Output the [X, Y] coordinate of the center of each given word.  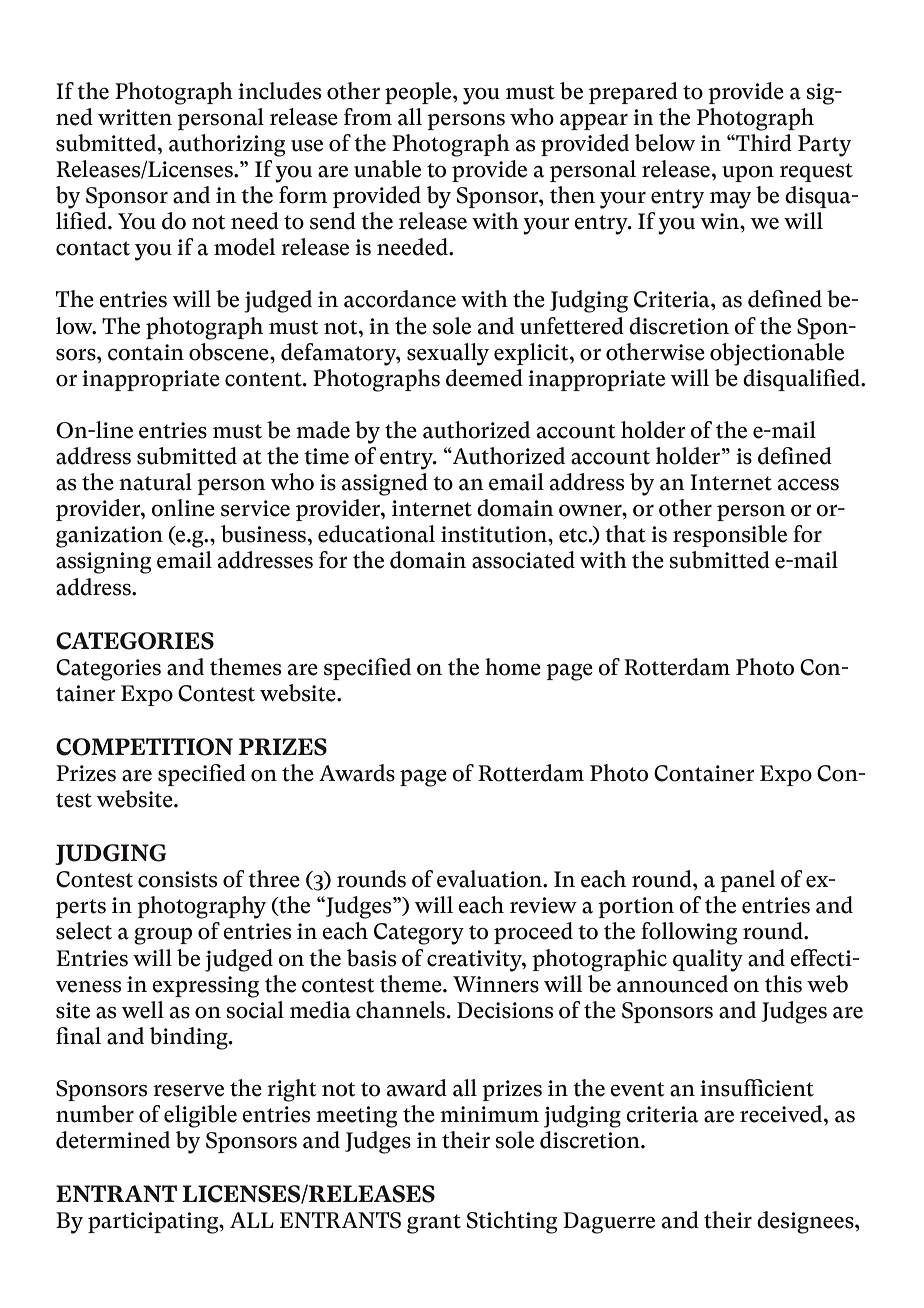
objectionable [777, 354]
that [625, 534]
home [513, 667]
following [689, 933]
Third [763, 143]
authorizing [227, 145]
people [419, 93]
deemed [484, 378]
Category [419, 934]
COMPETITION [144, 747]
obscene [230, 352]
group [163, 936]
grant [434, 1224]
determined [113, 1140]
